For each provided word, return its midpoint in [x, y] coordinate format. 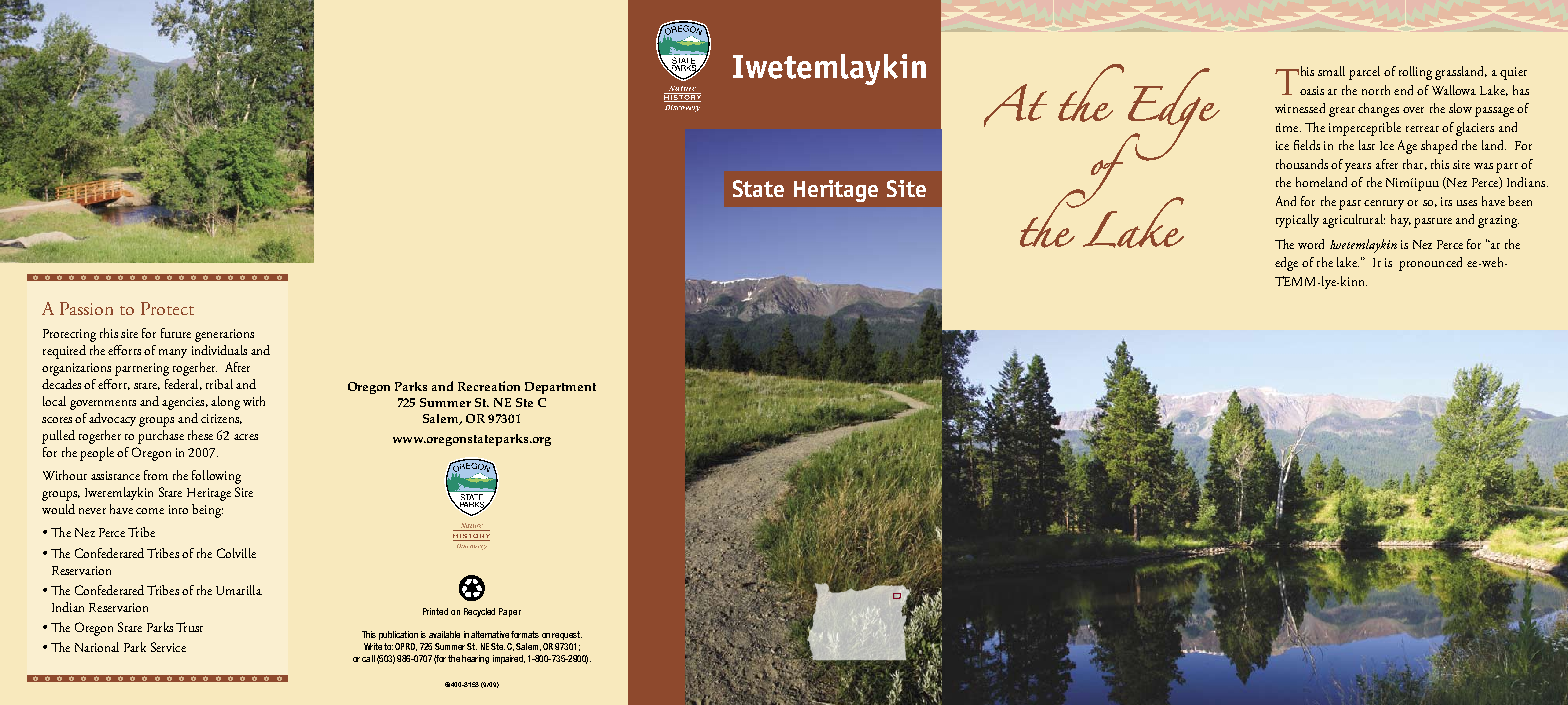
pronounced [1430, 264]
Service [168, 647]
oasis [1312, 90]
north [1376, 90]
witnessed [1300, 108]
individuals [219, 350]
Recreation [489, 386]
